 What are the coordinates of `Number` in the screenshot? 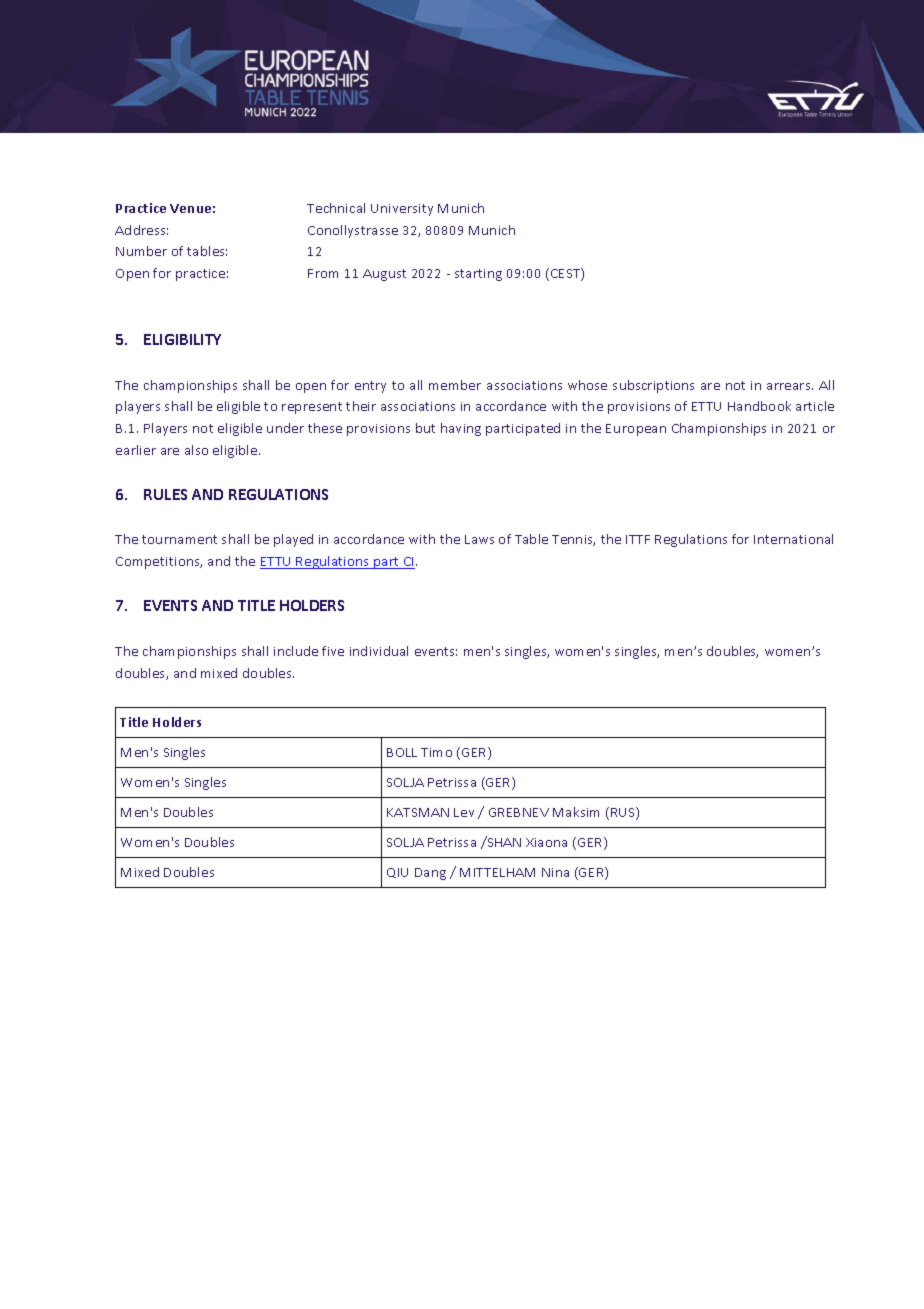 It's located at (141, 251).
